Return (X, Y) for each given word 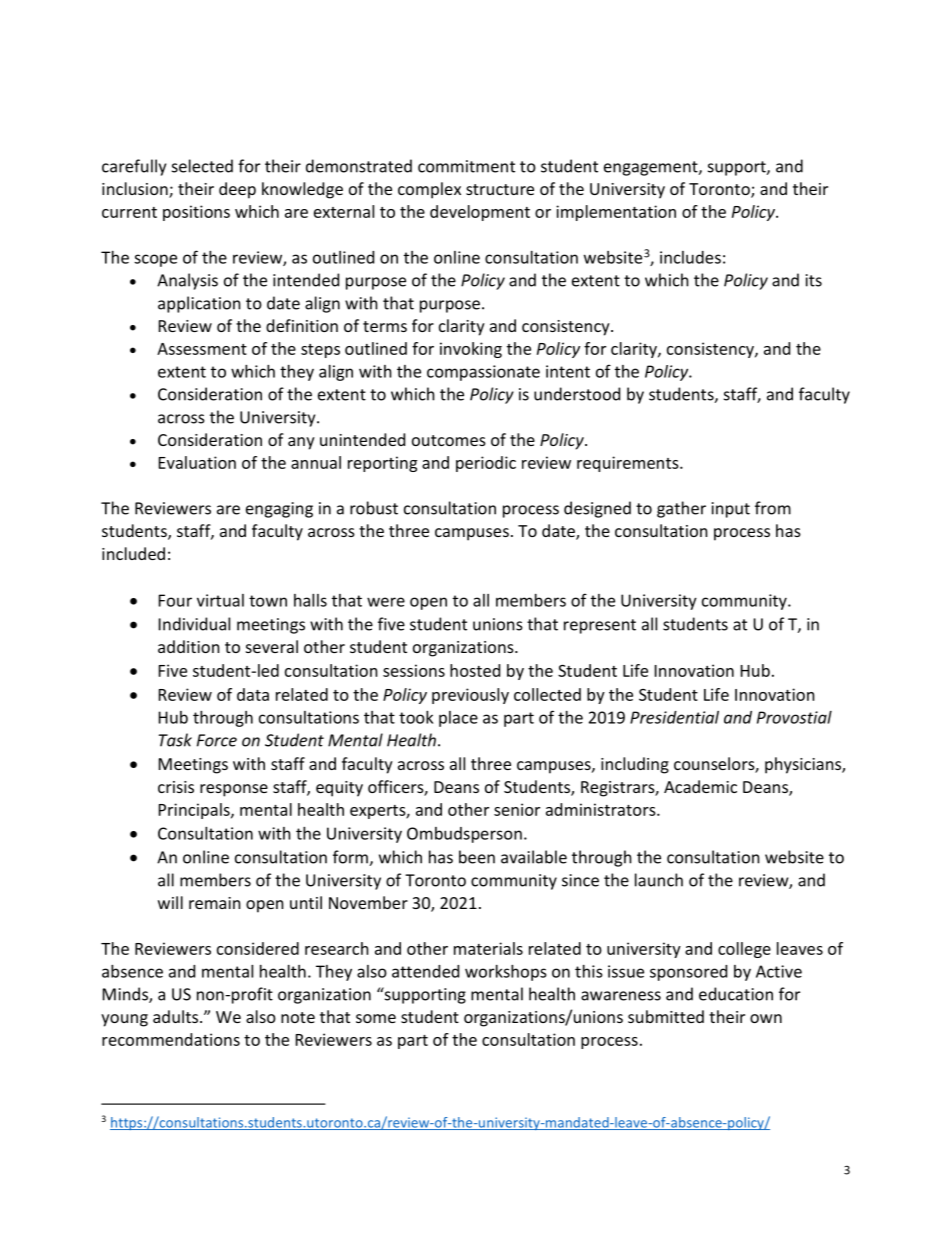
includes (690, 257)
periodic (486, 464)
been (477, 857)
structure (500, 189)
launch (659, 880)
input (731, 510)
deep (237, 190)
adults (177, 1016)
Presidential (674, 717)
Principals (195, 811)
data (253, 694)
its (814, 280)
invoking (471, 350)
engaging (279, 510)
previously (470, 696)
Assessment (202, 349)
